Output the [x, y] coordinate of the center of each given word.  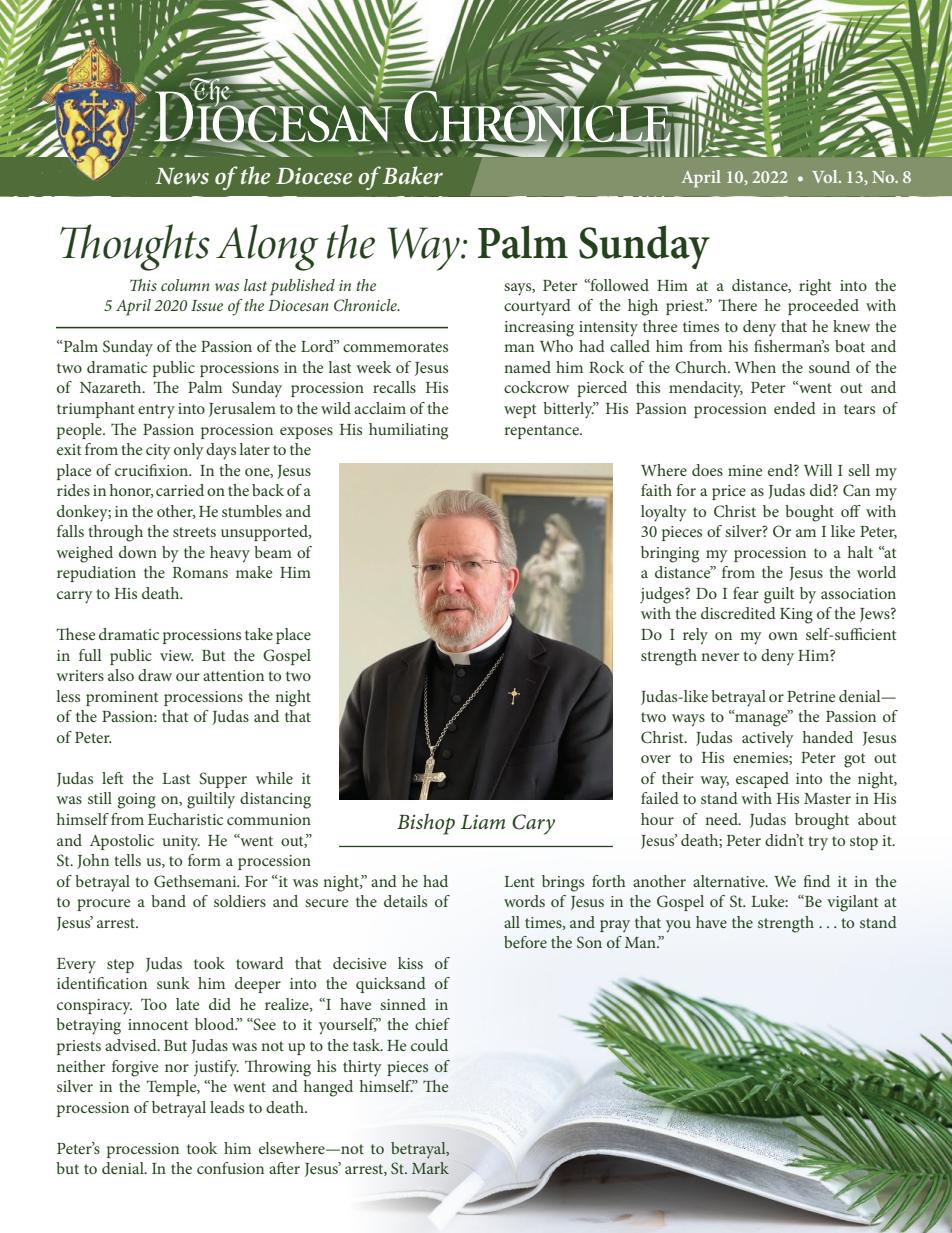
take [259, 634]
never [720, 657]
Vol [826, 176]
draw [155, 675]
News [182, 176]
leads [227, 1107]
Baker [413, 175]
